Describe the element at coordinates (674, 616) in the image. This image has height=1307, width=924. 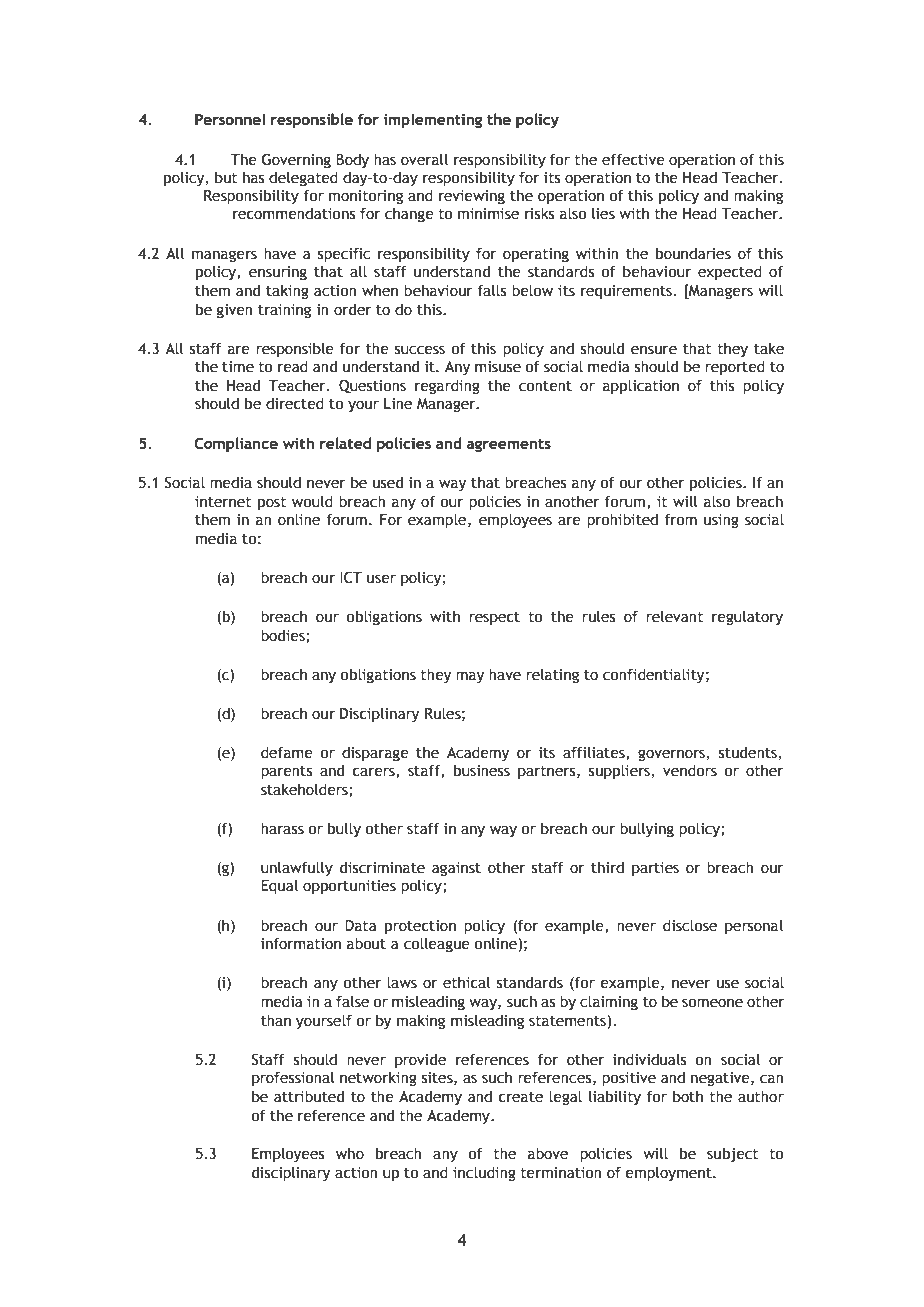
I see `relevant` at that location.
